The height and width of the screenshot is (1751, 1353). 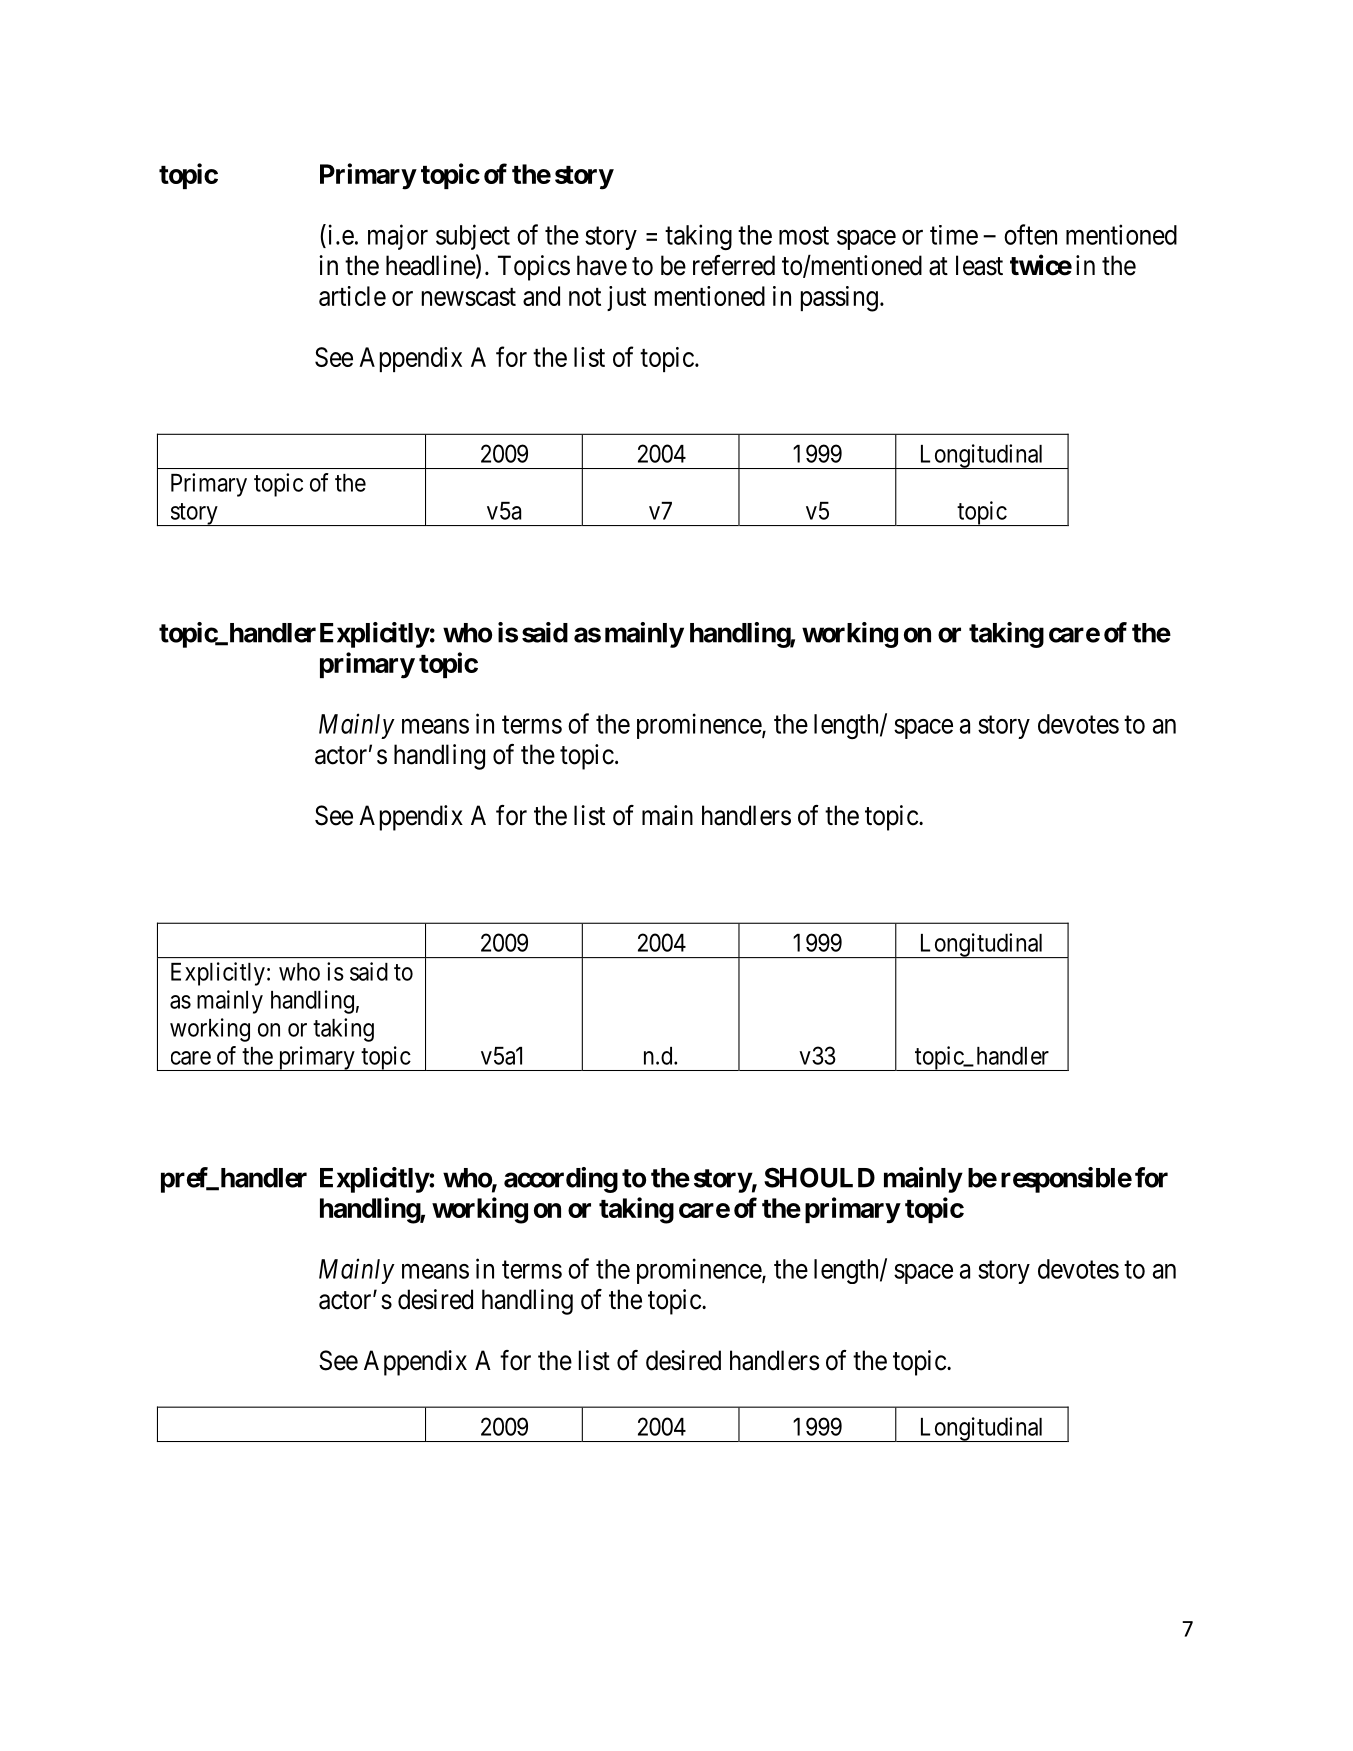 I want to click on not, so click(x=585, y=297).
